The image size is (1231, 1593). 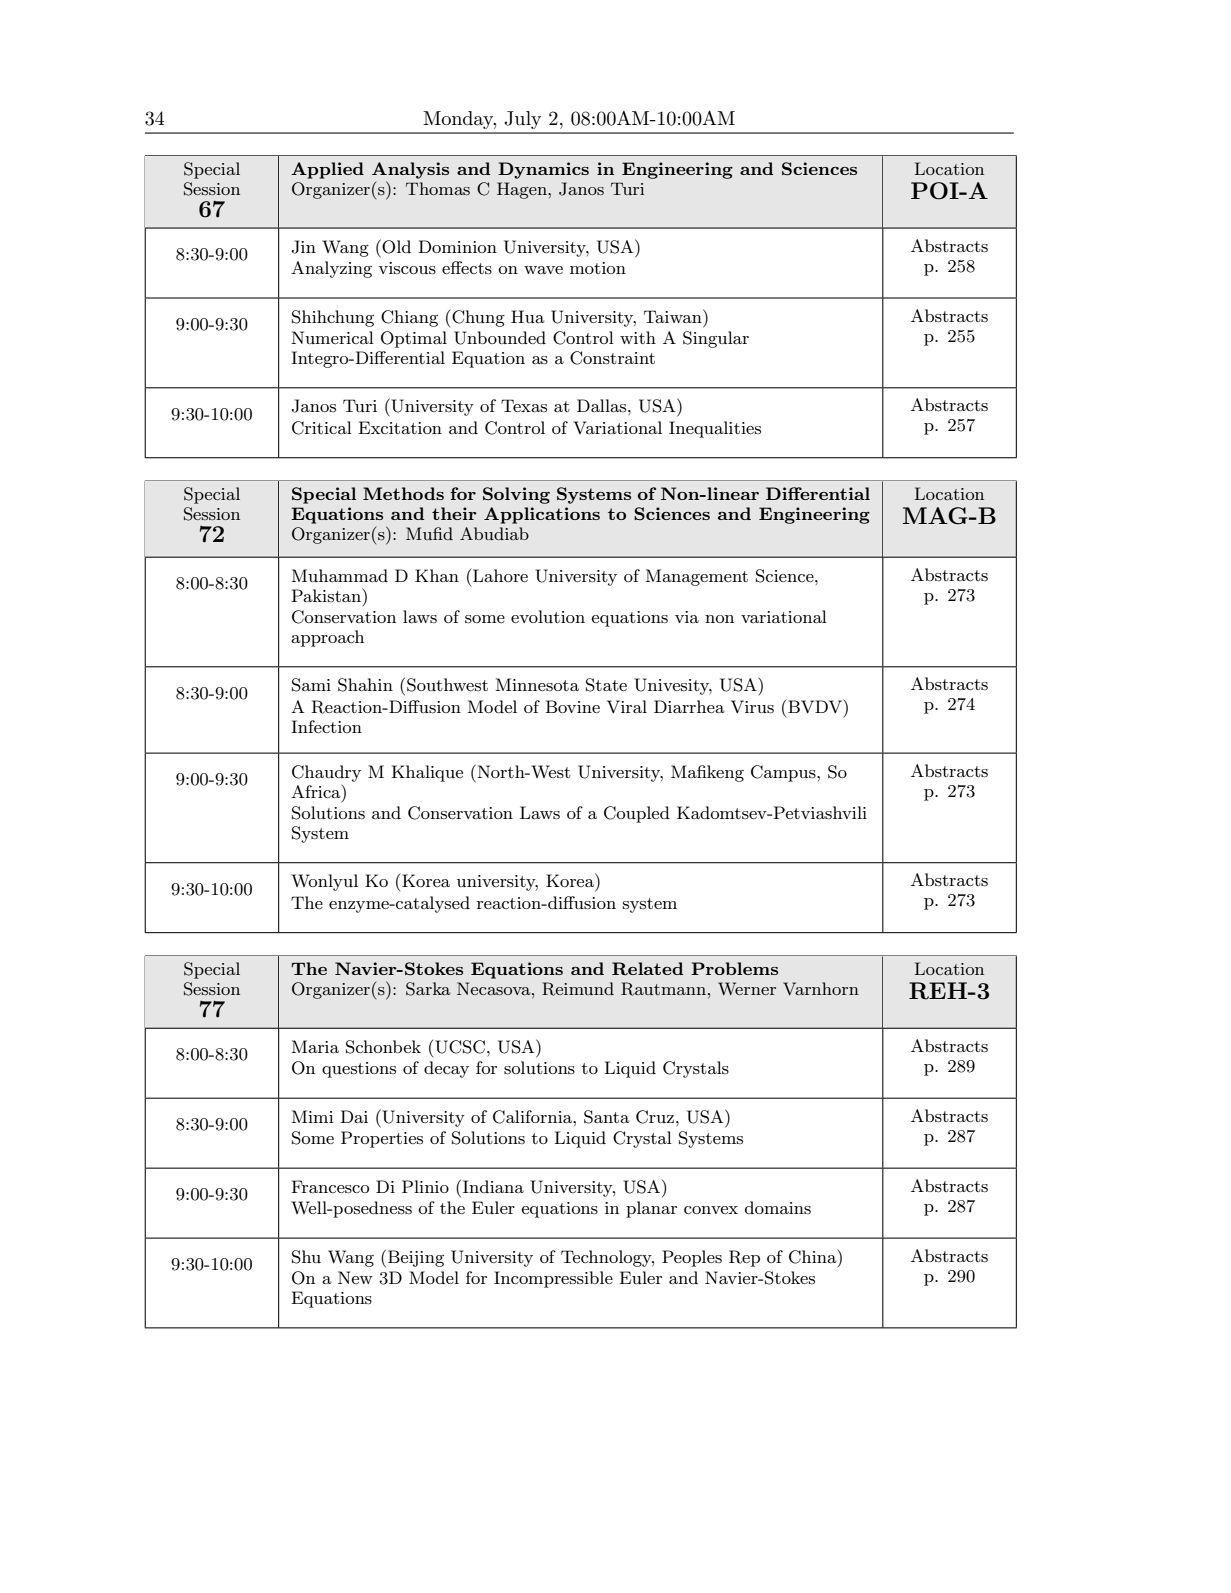 I want to click on Infection, so click(x=326, y=726).
